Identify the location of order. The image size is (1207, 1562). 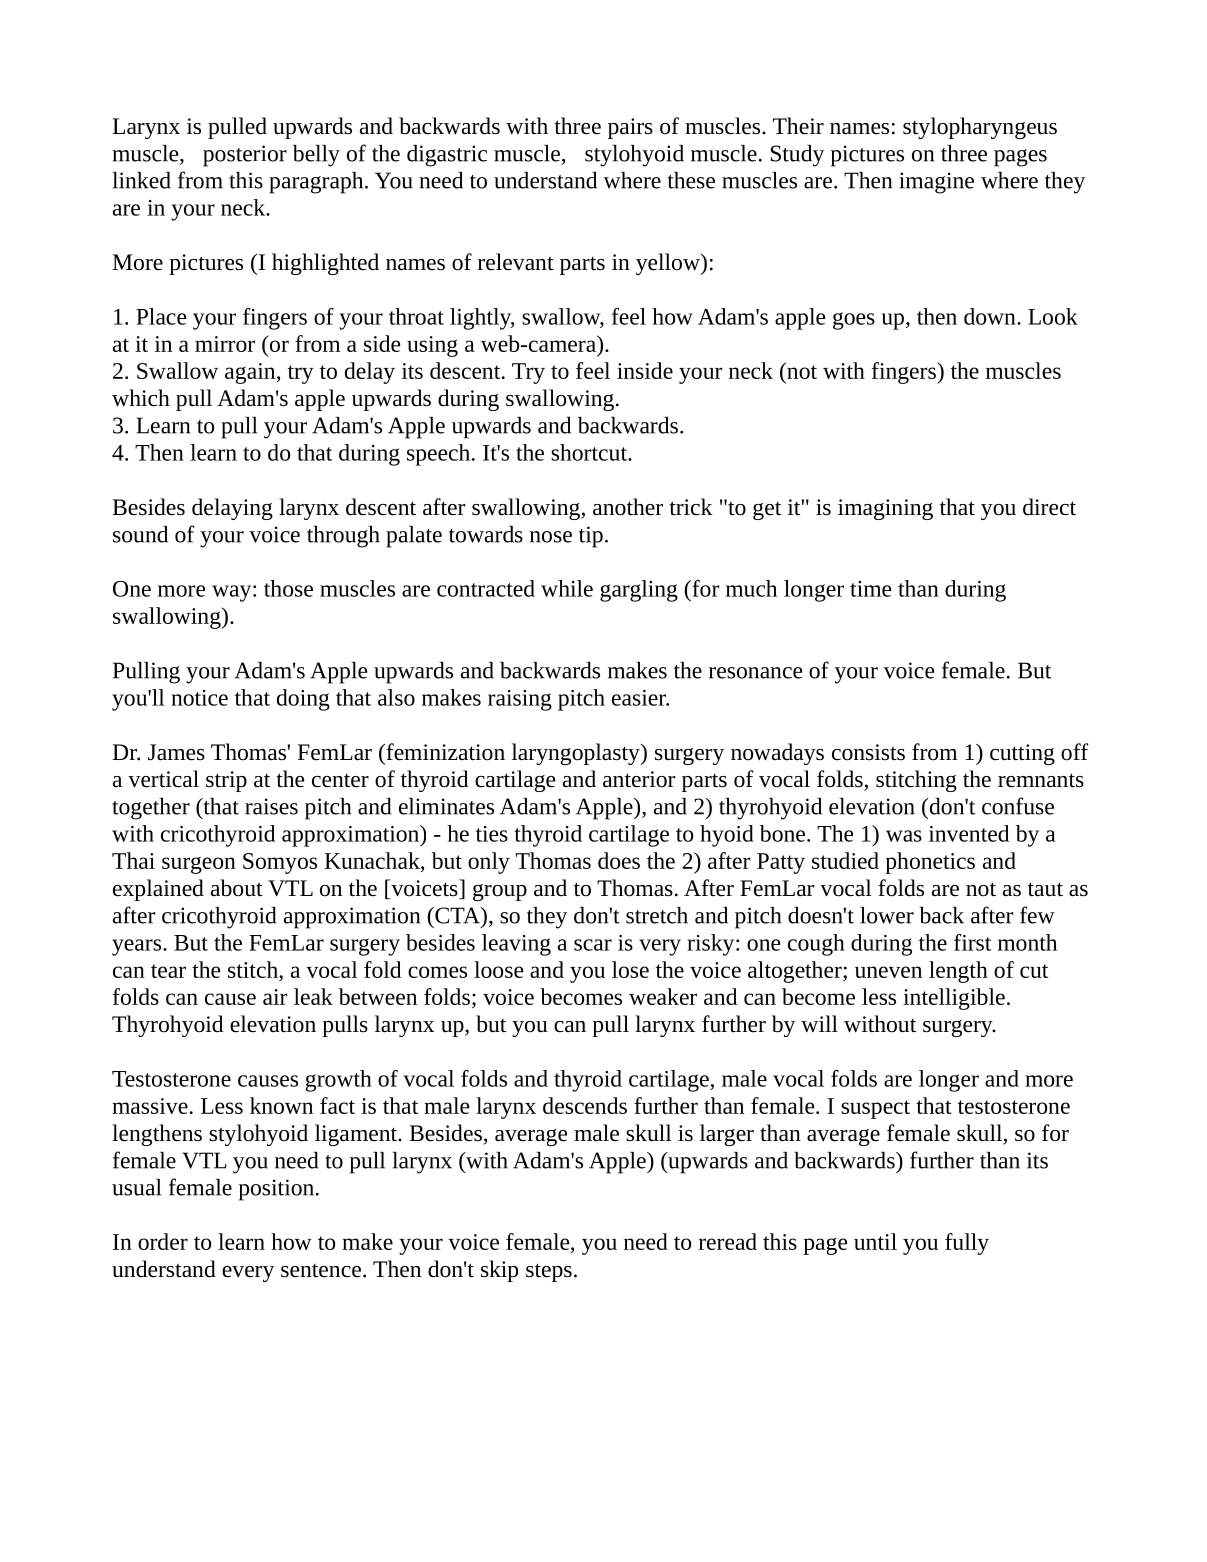
(163, 1241).
